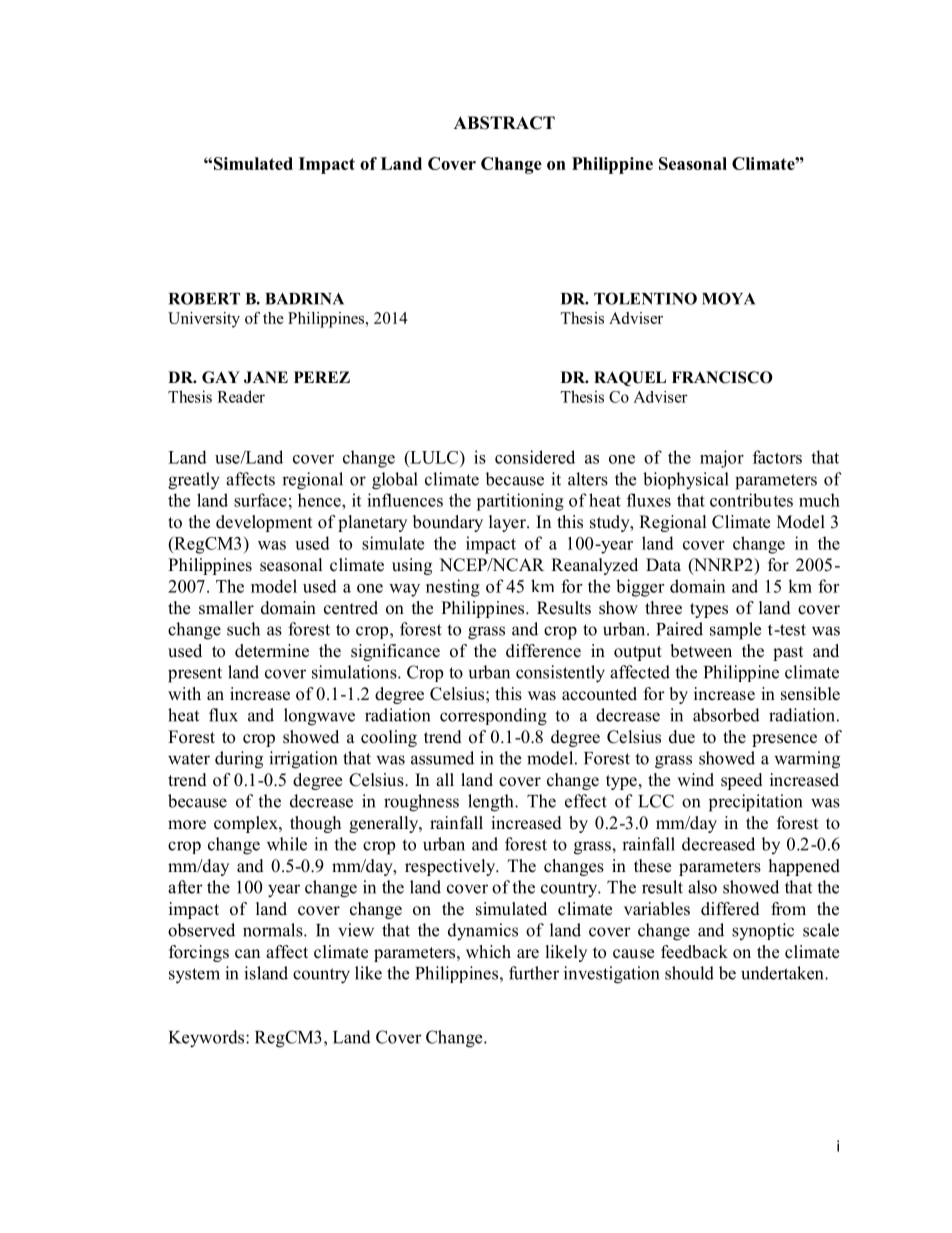  Describe the element at coordinates (728, 298) in the screenshot. I see `MOYA` at that location.
